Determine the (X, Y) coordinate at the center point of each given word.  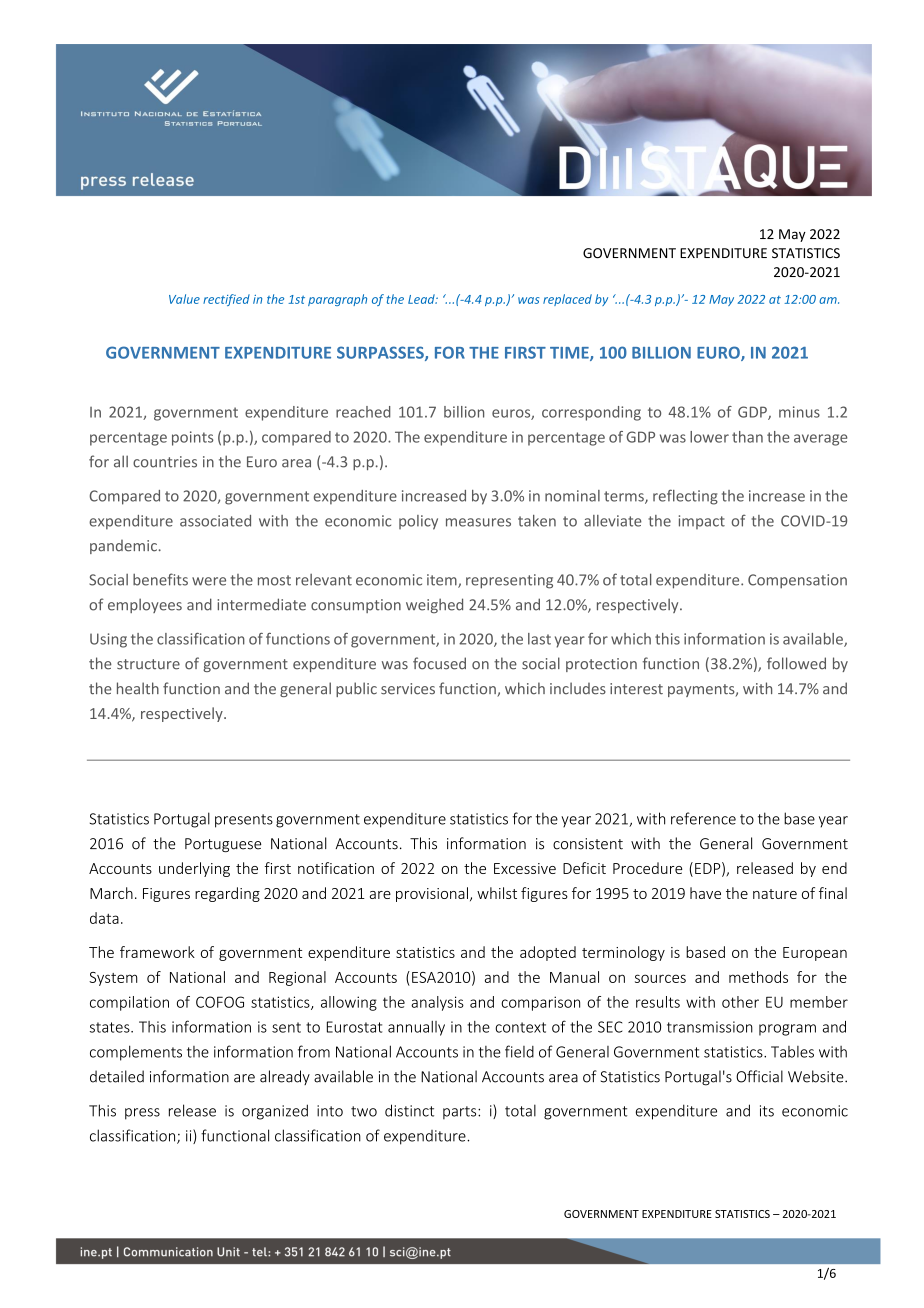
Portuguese (223, 845)
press (142, 1114)
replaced (567, 300)
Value (184, 299)
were (209, 581)
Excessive (525, 868)
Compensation (797, 581)
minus (799, 412)
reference (703, 818)
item (443, 581)
